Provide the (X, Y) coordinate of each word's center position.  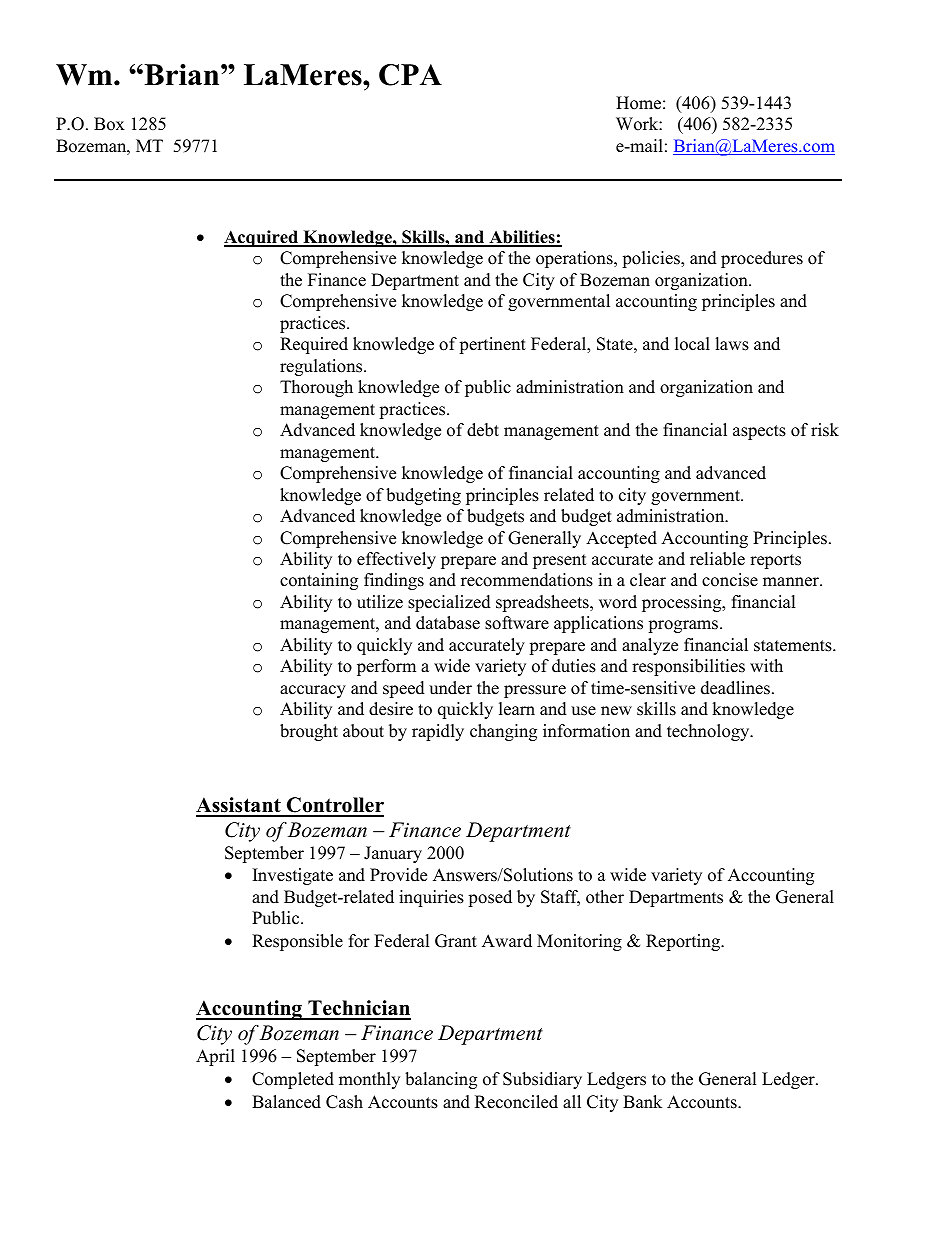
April (215, 1057)
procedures (762, 259)
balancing (441, 1080)
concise (730, 580)
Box (109, 124)
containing (319, 581)
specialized (449, 603)
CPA (410, 75)
